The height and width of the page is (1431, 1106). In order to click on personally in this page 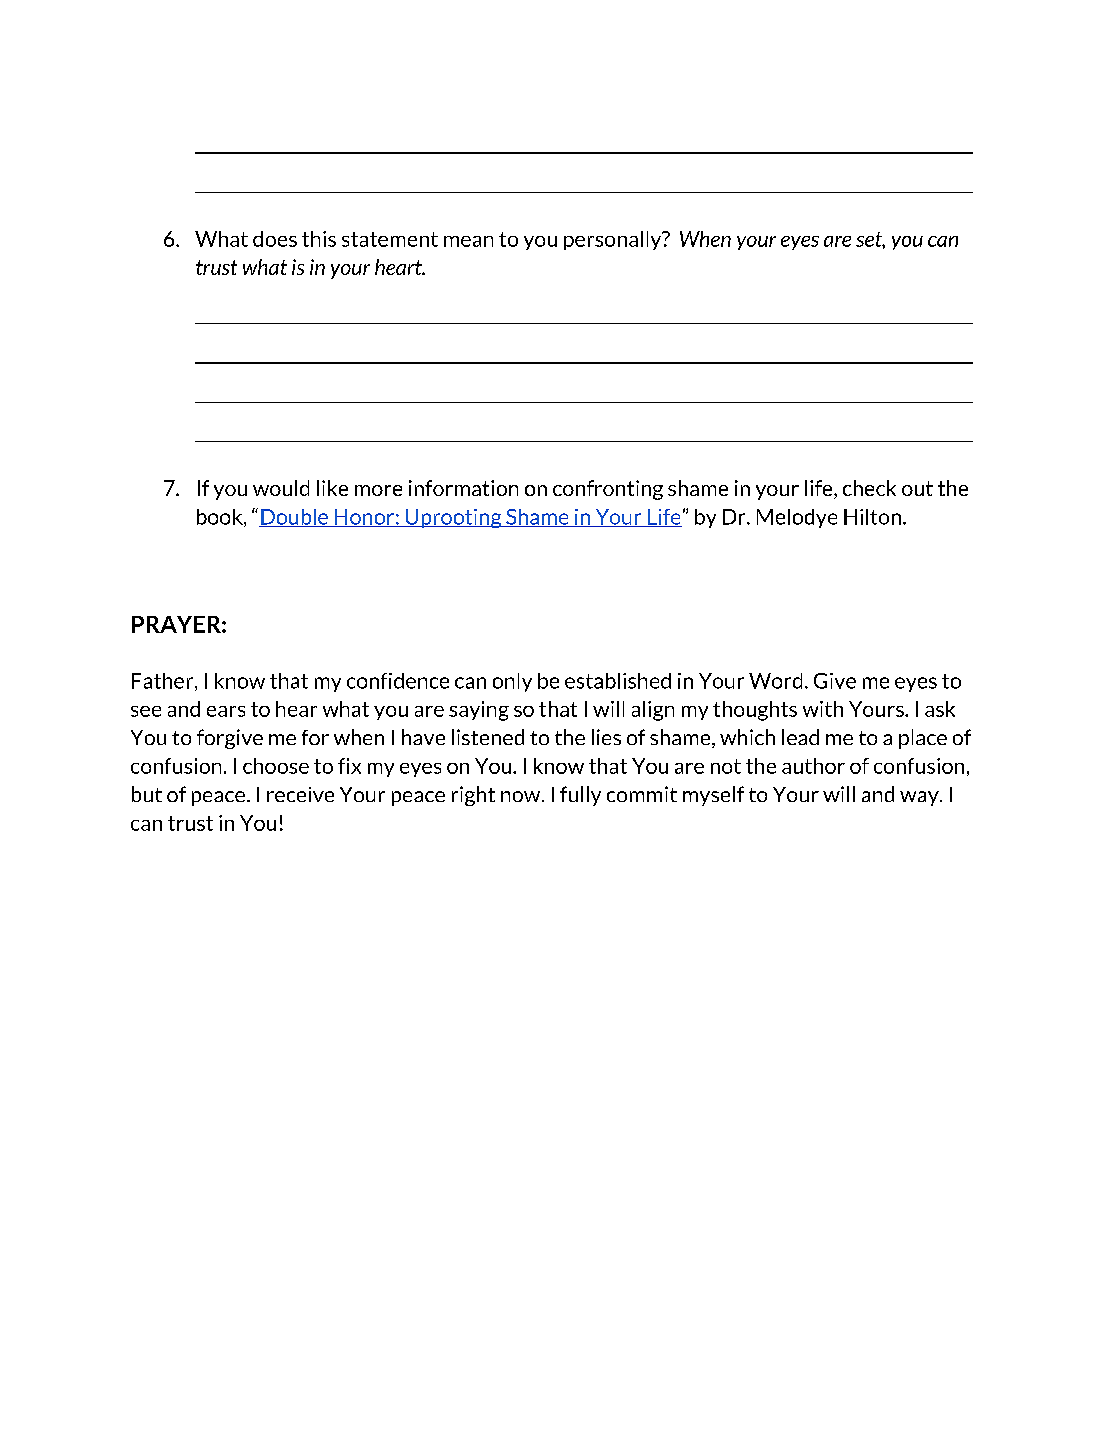, I will do `click(614, 240)`.
